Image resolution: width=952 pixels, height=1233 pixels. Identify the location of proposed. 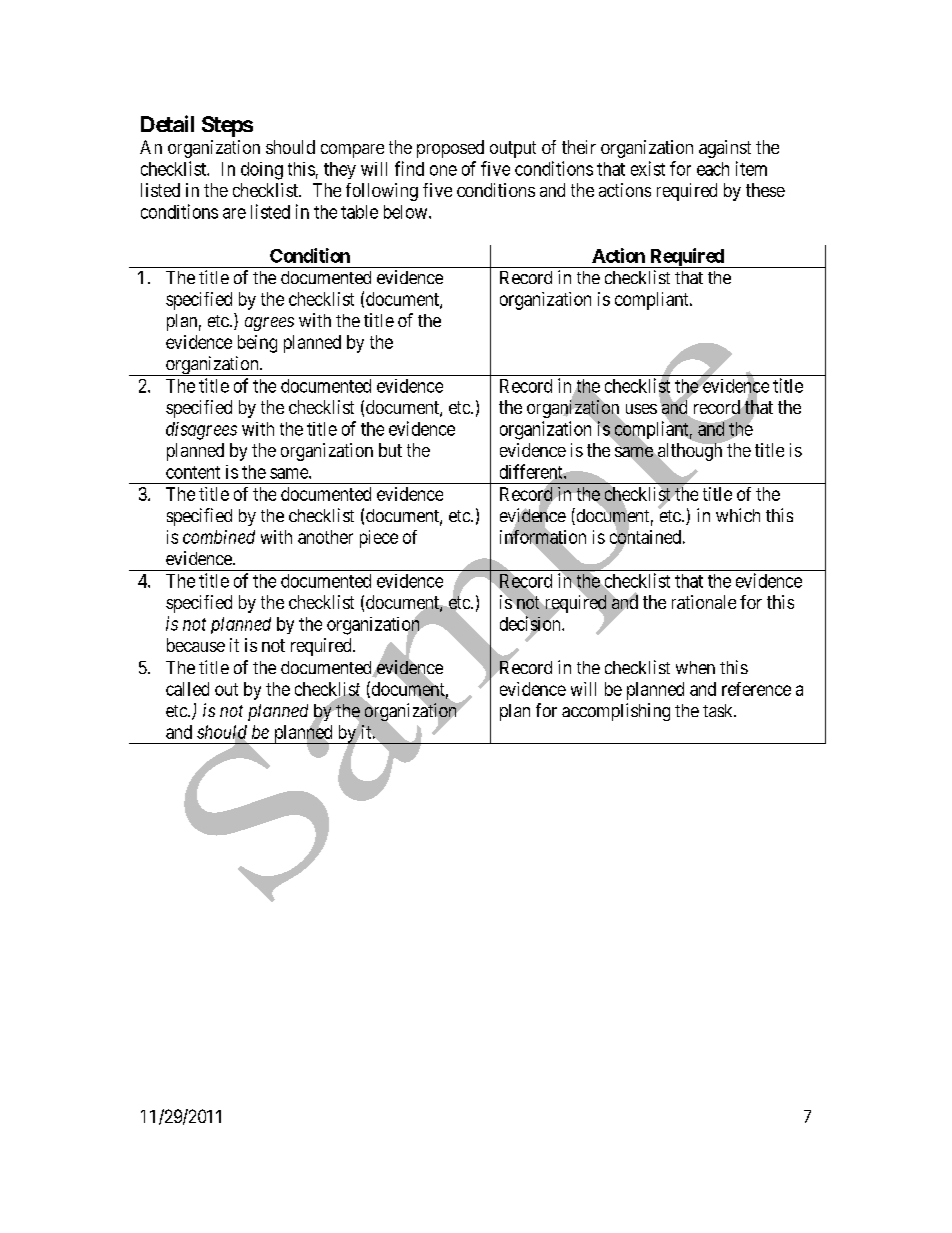
(450, 149).
